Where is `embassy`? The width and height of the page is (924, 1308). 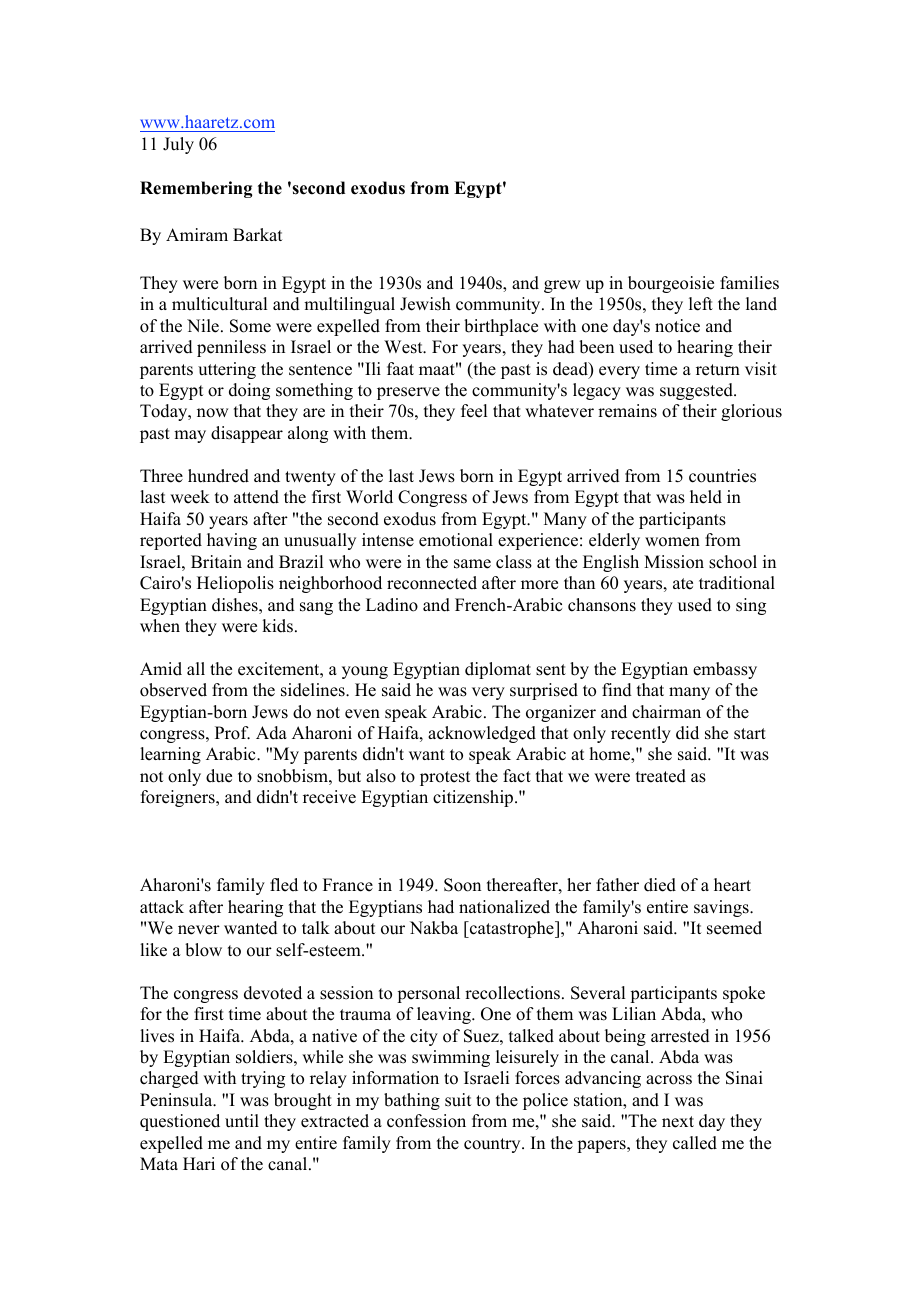
embassy is located at coordinates (725, 670).
